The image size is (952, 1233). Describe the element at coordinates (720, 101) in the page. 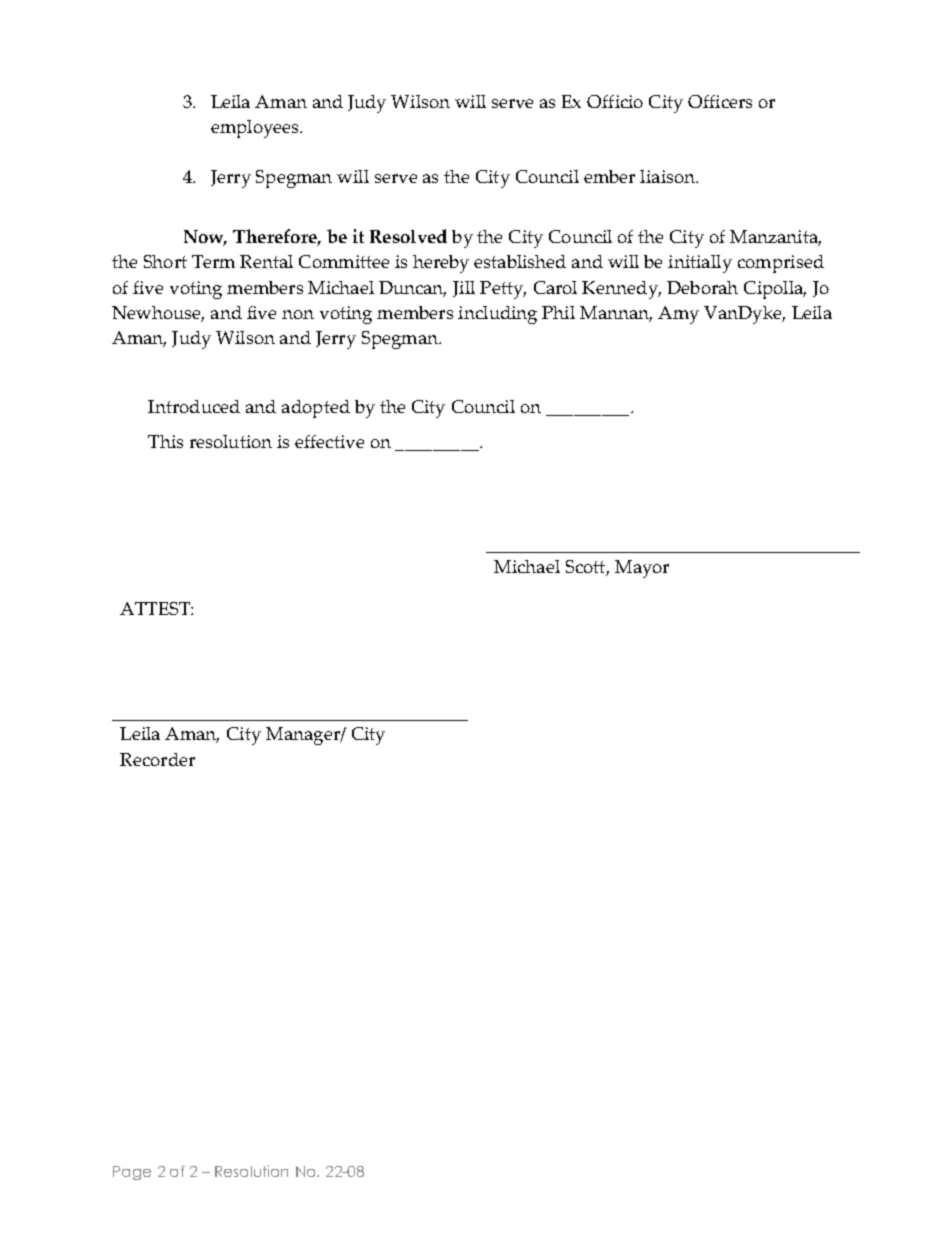

I see `Officers` at that location.
